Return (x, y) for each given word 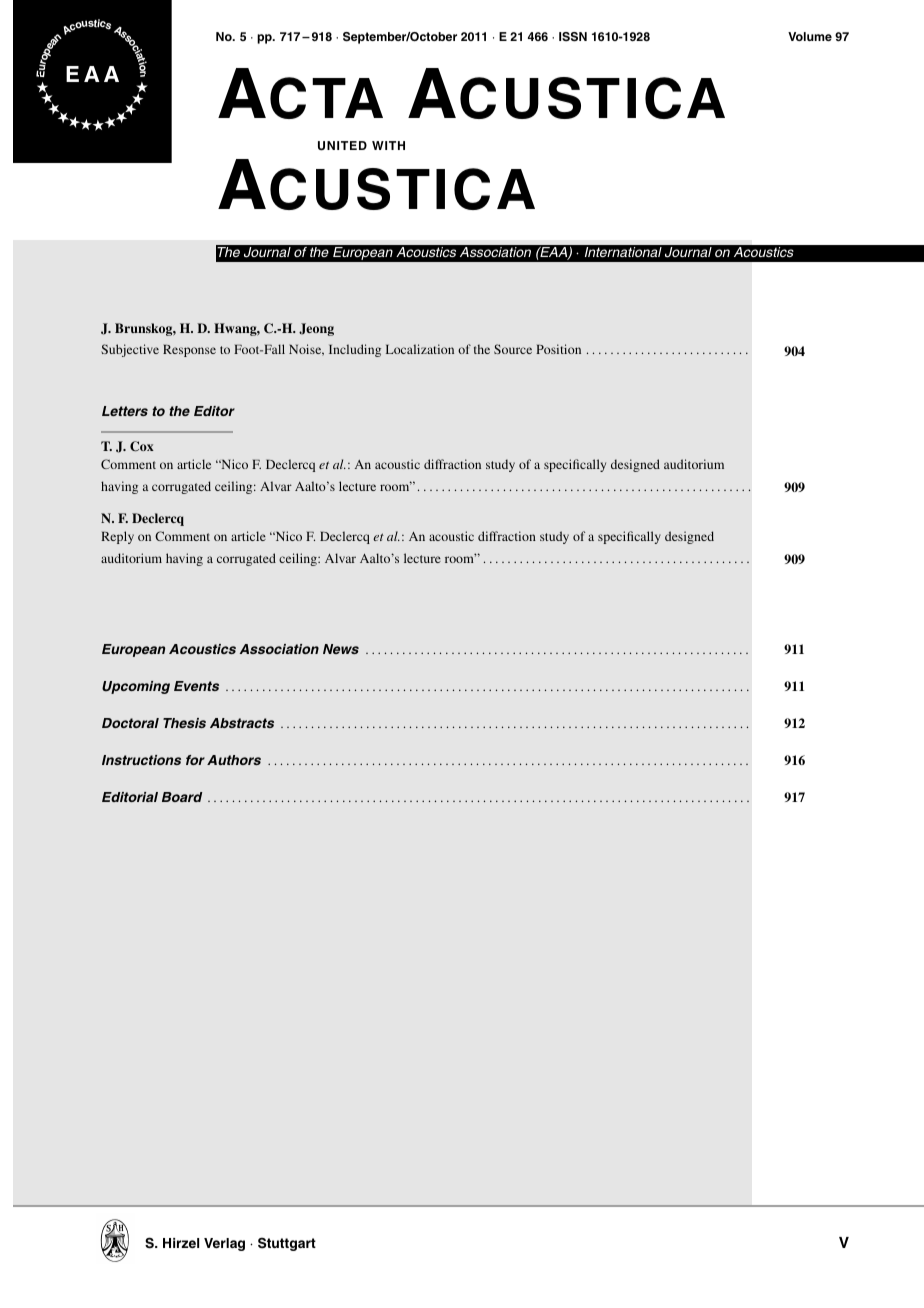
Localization (420, 349)
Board (182, 797)
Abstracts (242, 723)
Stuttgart (287, 1244)
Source (513, 349)
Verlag (224, 1244)
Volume (810, 36)
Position (558, 349)
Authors (234, 760)
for (195, 760)
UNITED (342, 146)
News (341, 649)
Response (189, 350)
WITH (388, 145)
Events (196, 686)
